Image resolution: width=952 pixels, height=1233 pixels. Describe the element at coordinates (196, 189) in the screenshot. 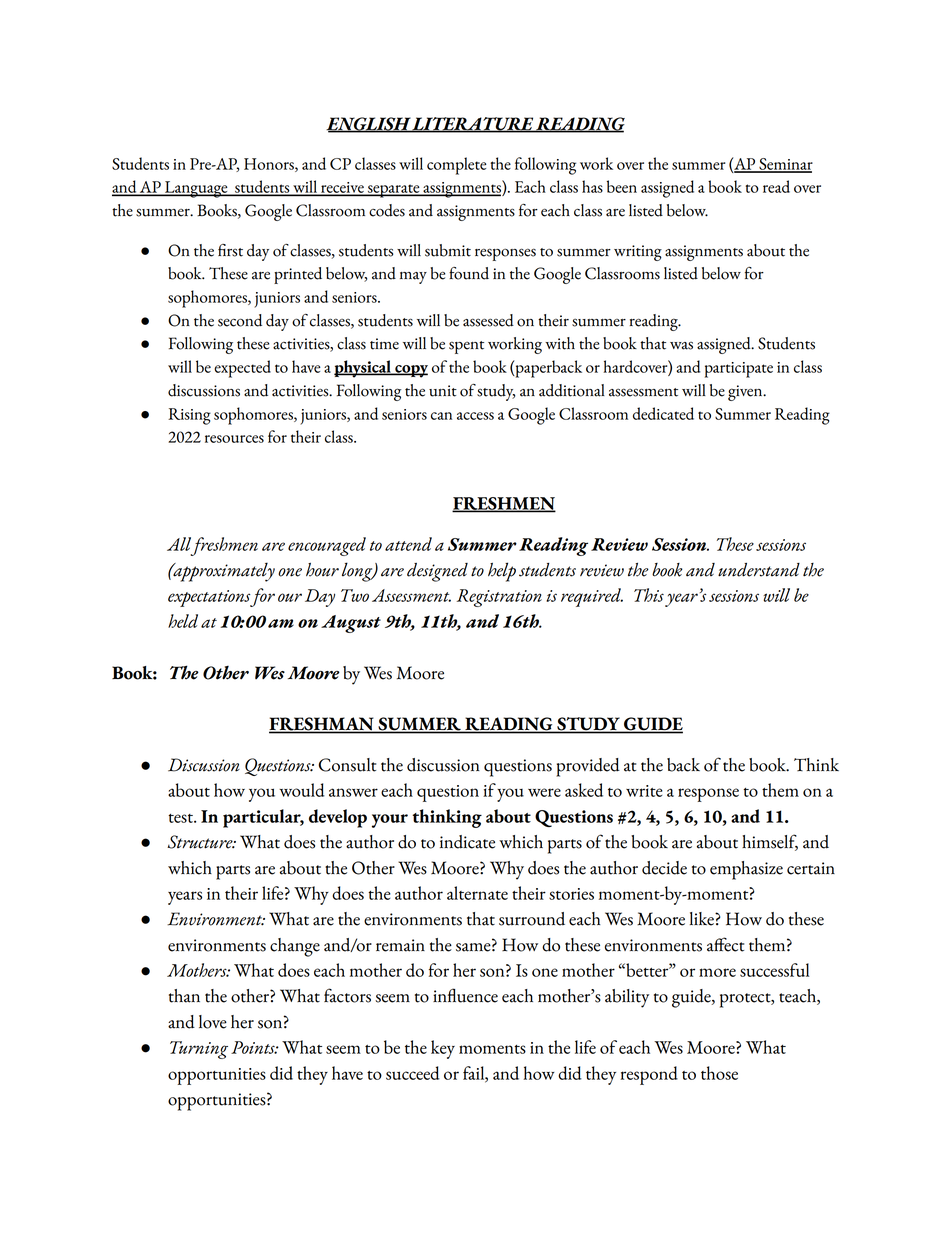

I see `Language` at that location.
